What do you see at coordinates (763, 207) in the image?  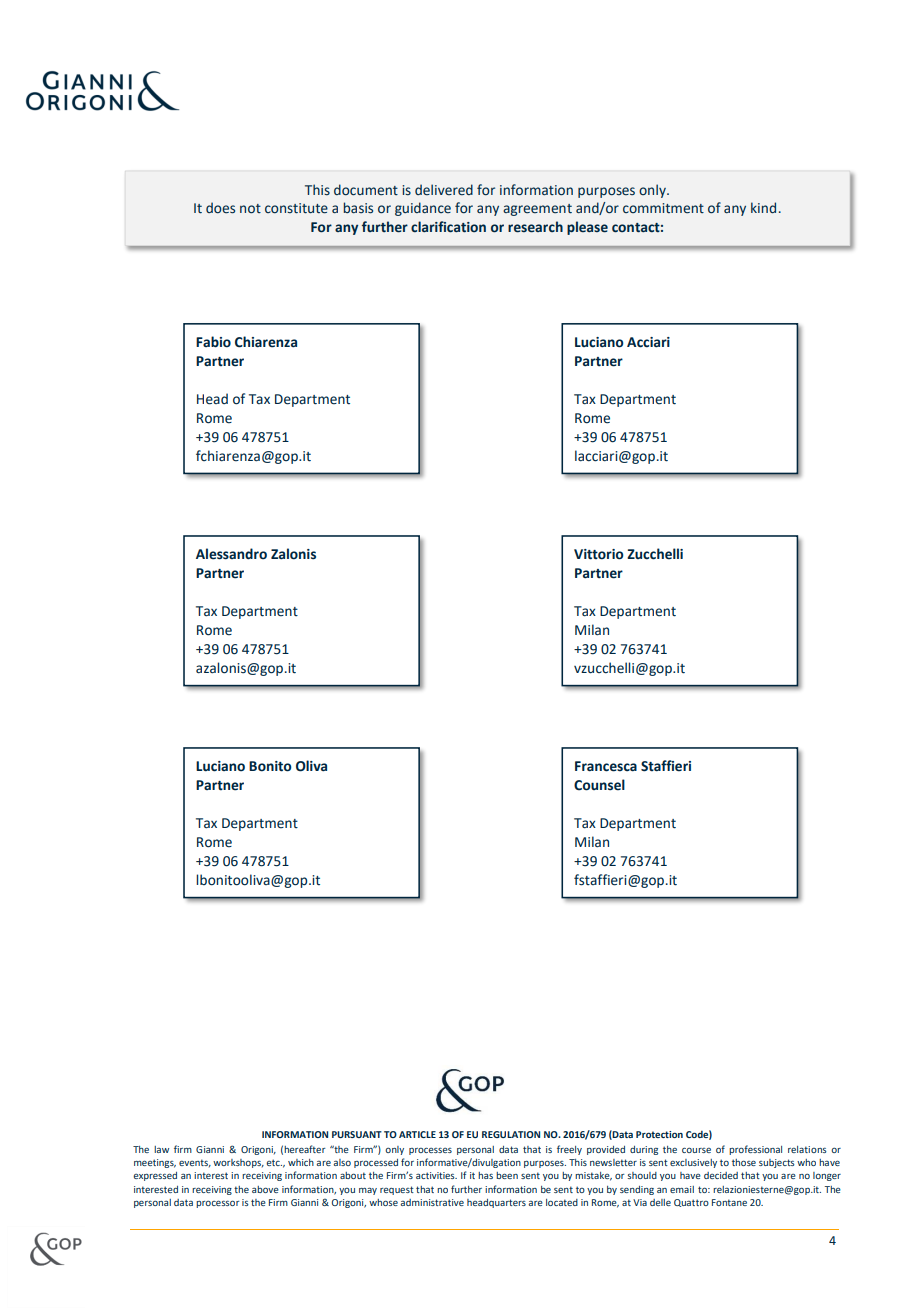 I see `kind` at bounding box center [763, 207].
